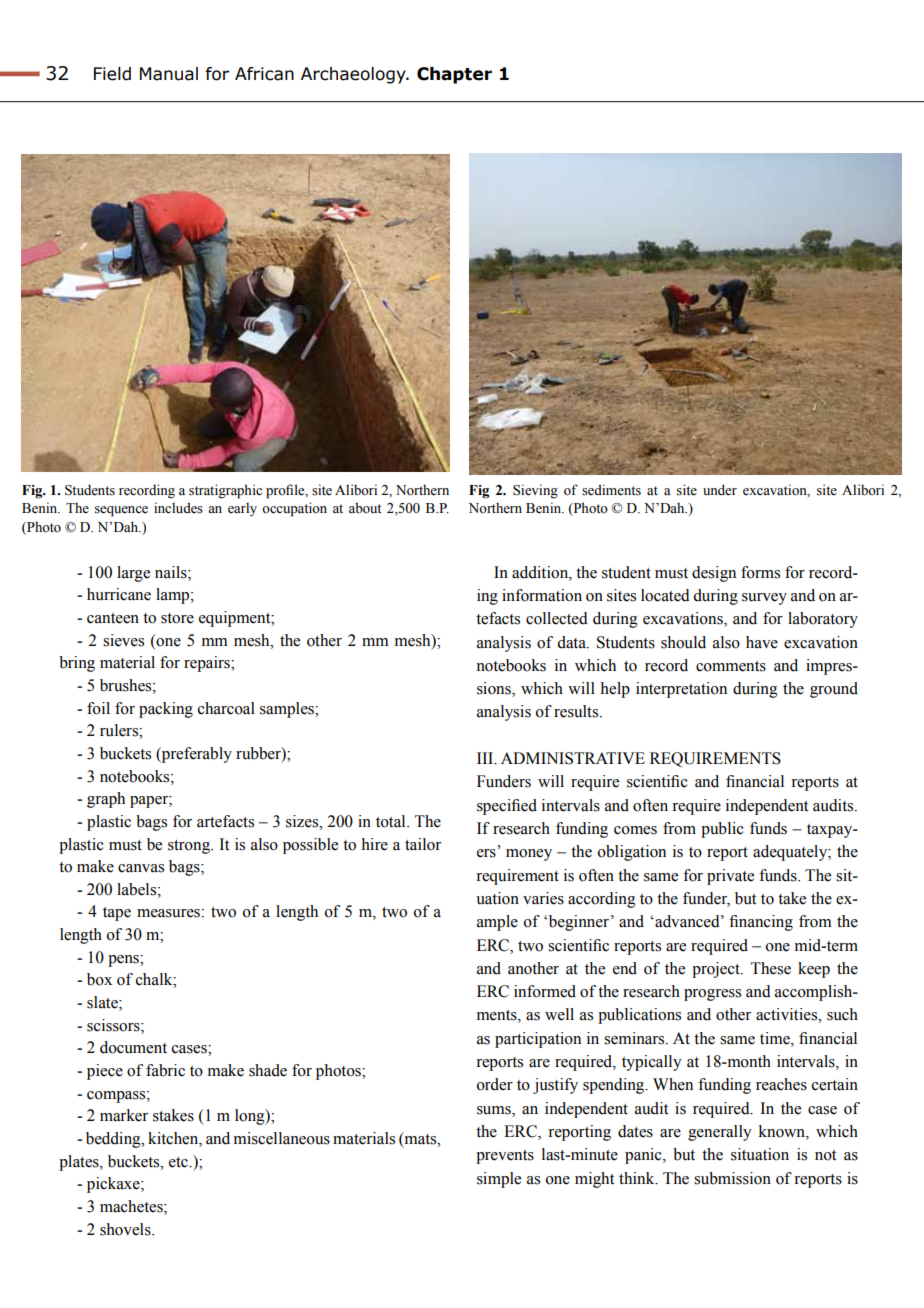 This document has width=924, height=1308. Describe the element at coordinates (354, 75) in the document. I see `Archaeology` at that location.
